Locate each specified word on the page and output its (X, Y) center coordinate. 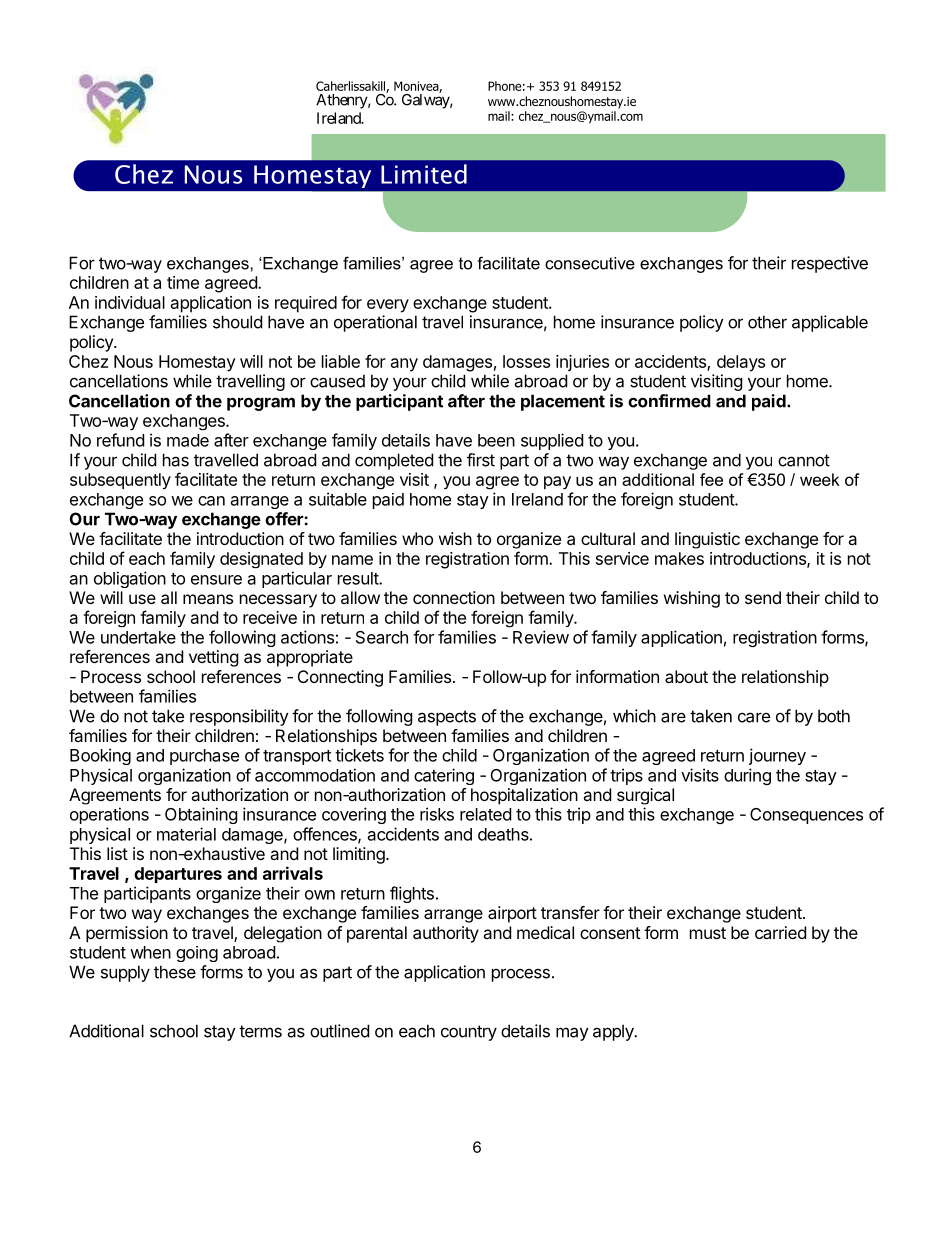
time (183, 282)
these (175, 972)
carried (780, 932)
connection (454, 597)
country (469, 1033)
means (208, 599)
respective (830, 264)
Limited (424, 174)
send (763, 597)
